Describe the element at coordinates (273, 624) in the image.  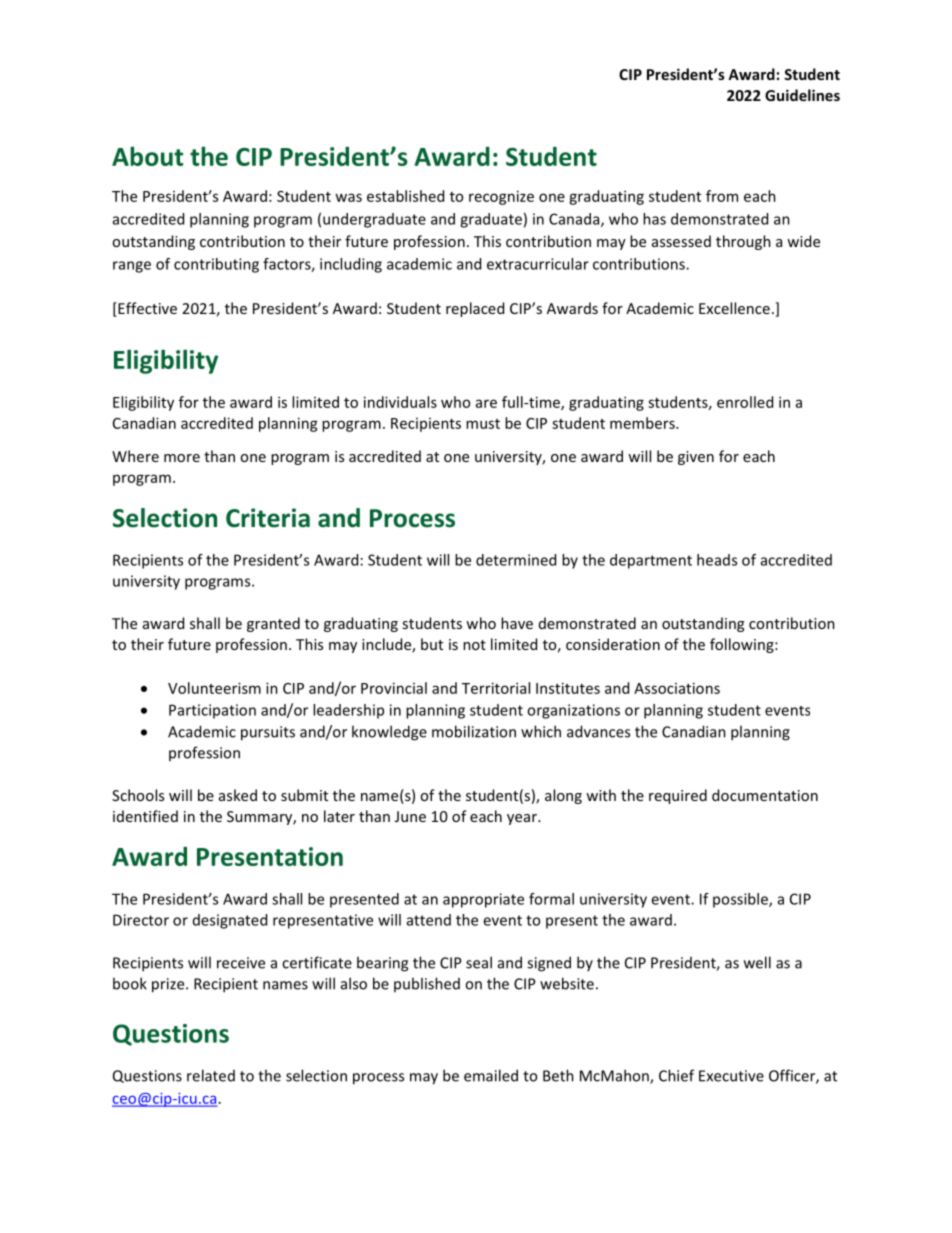
I see `granted` at that location.
